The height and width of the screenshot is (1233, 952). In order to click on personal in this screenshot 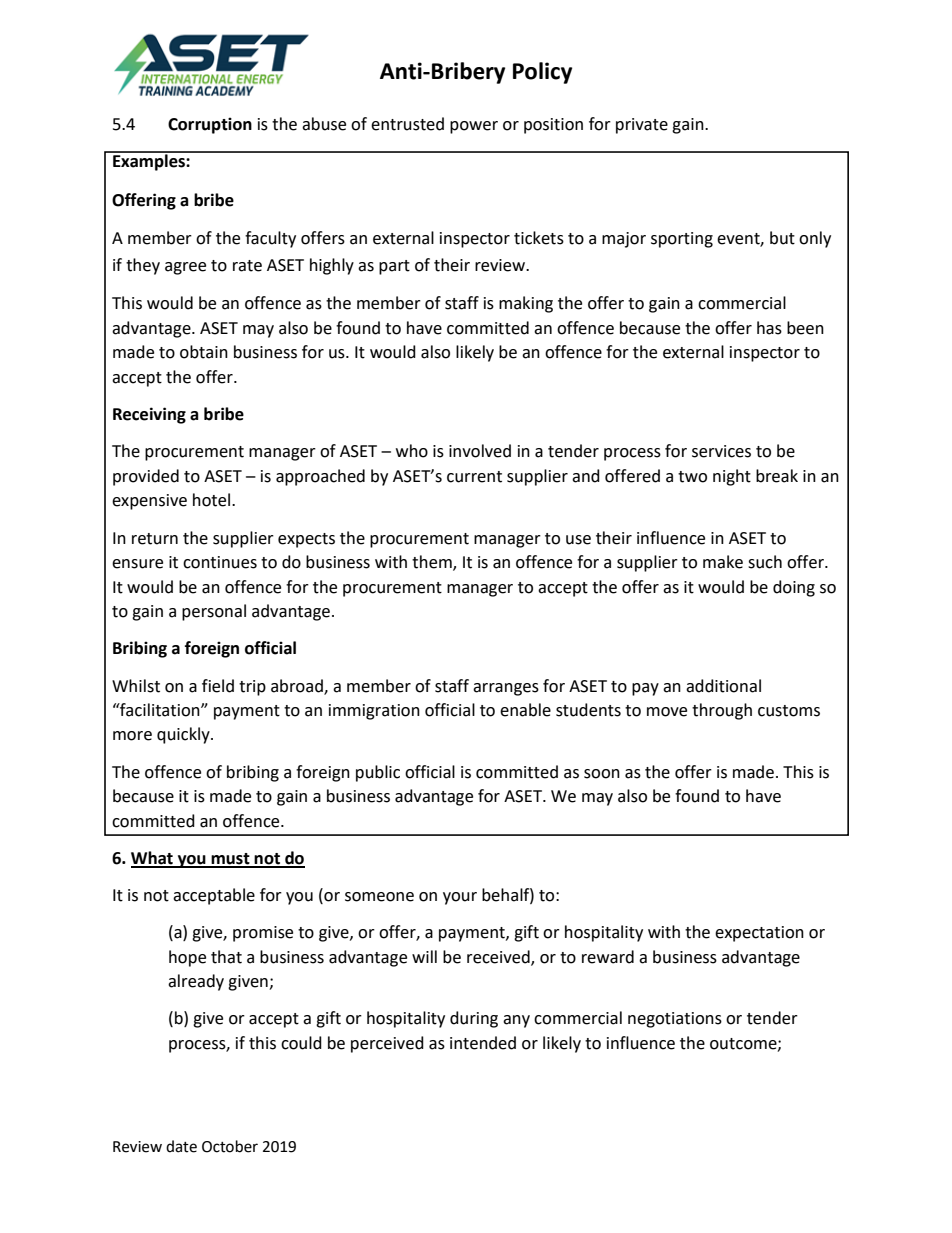, I will do `click(214, 612)`.
